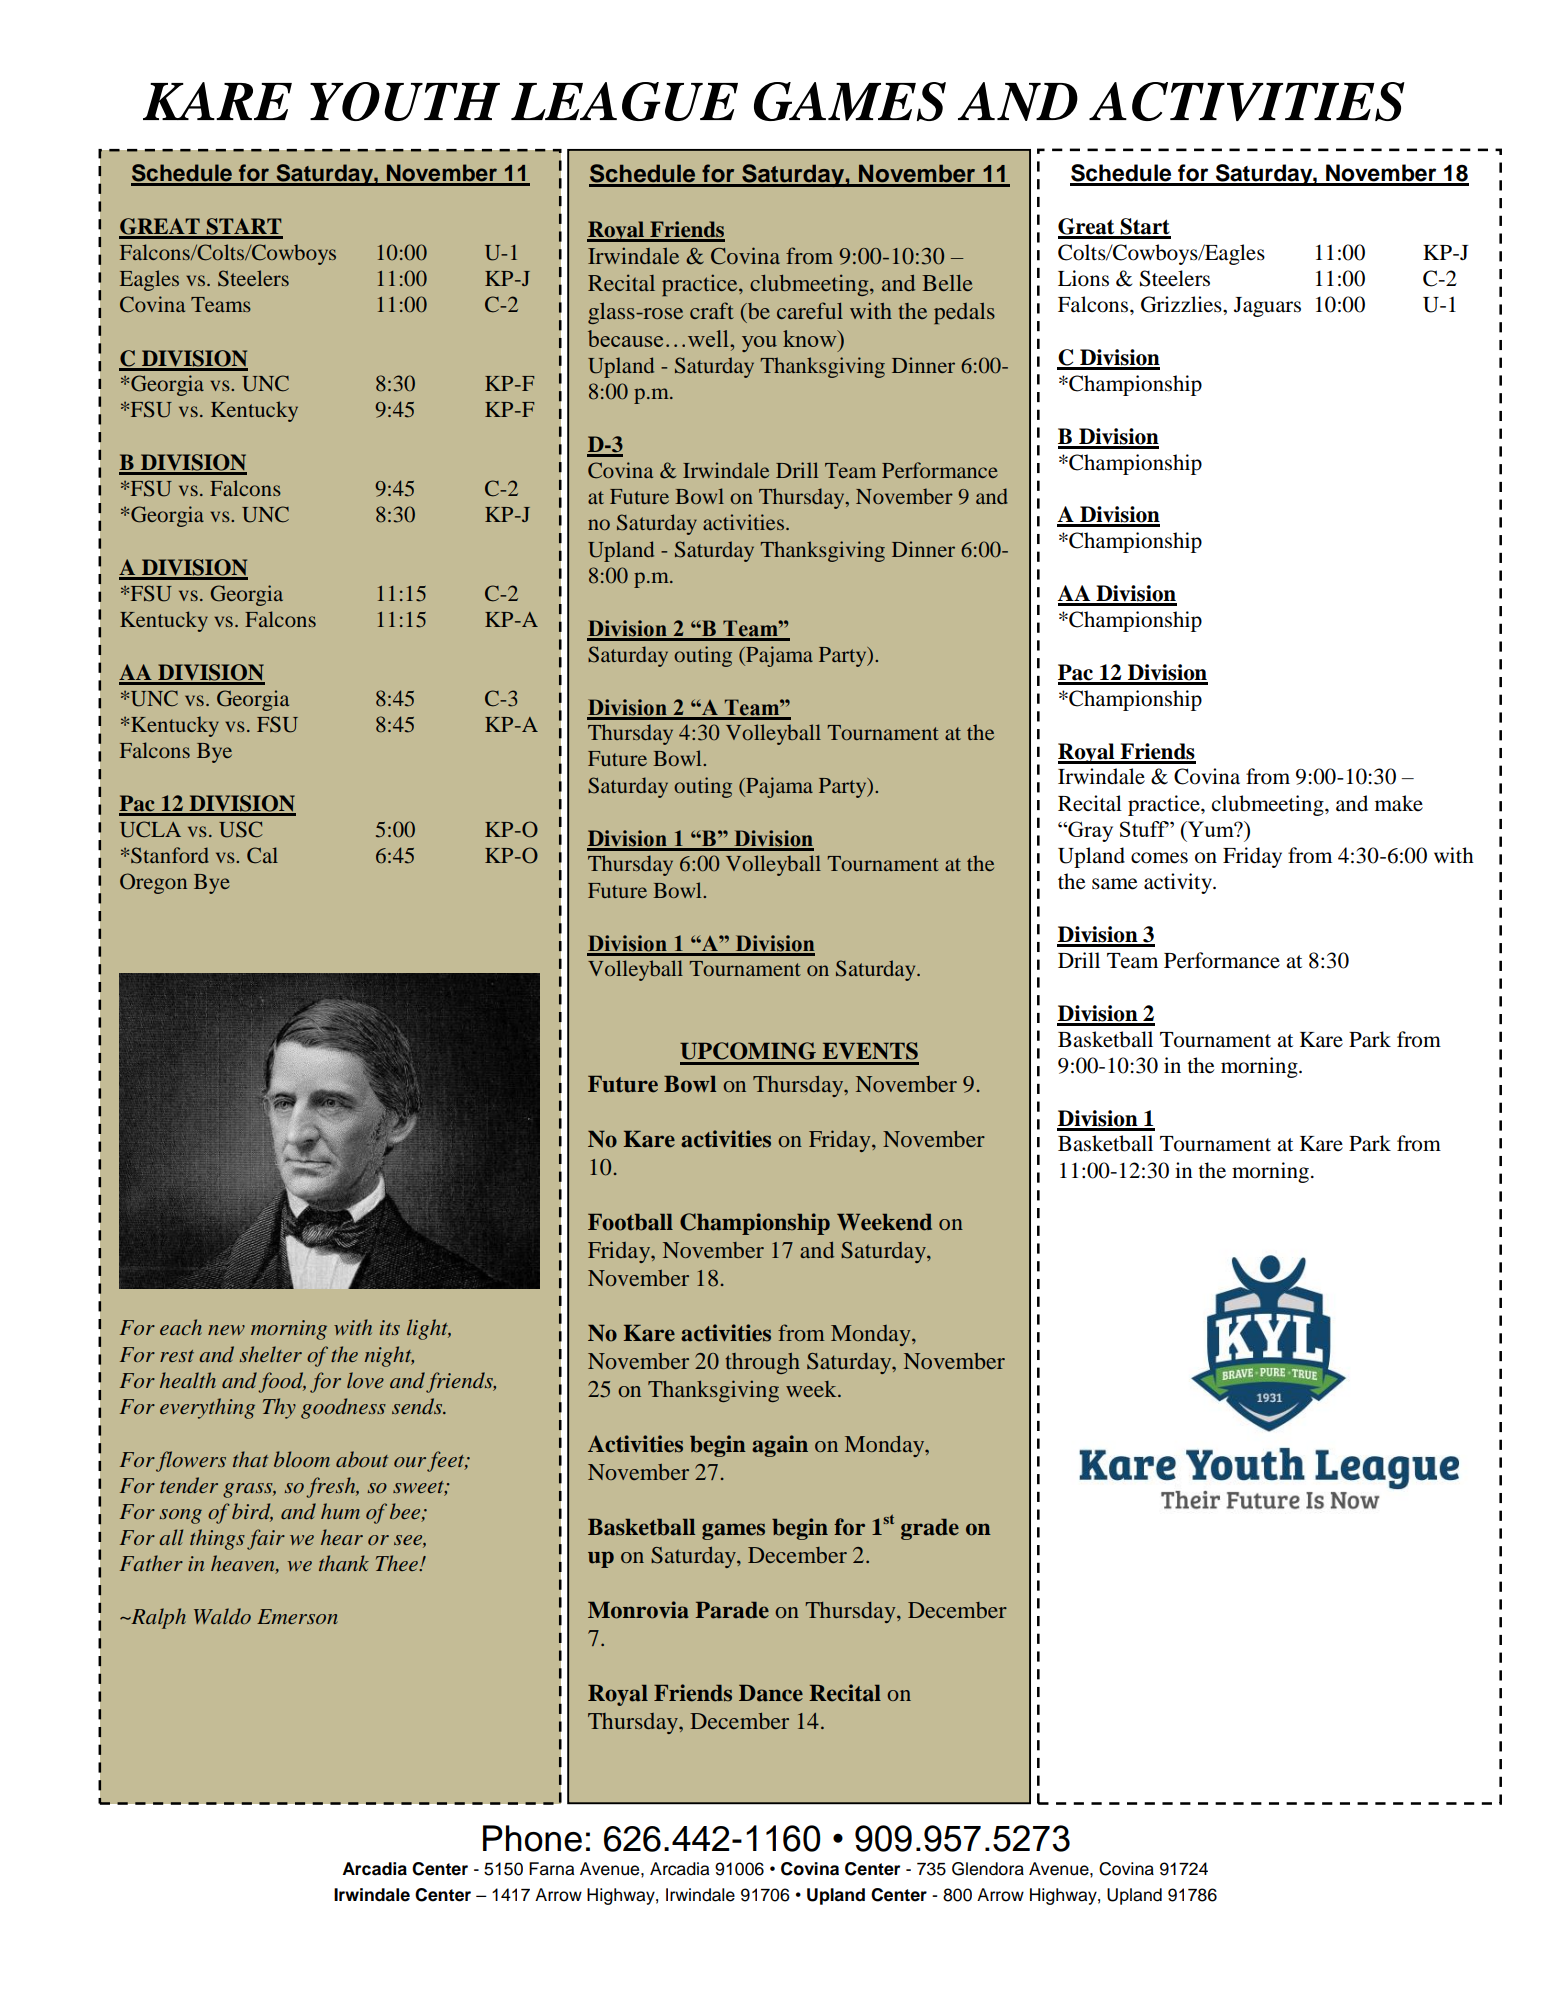  What do you see at coordinates (1089, 831) in the page?
I see `Gray` at bounding box center [1089, 831].
